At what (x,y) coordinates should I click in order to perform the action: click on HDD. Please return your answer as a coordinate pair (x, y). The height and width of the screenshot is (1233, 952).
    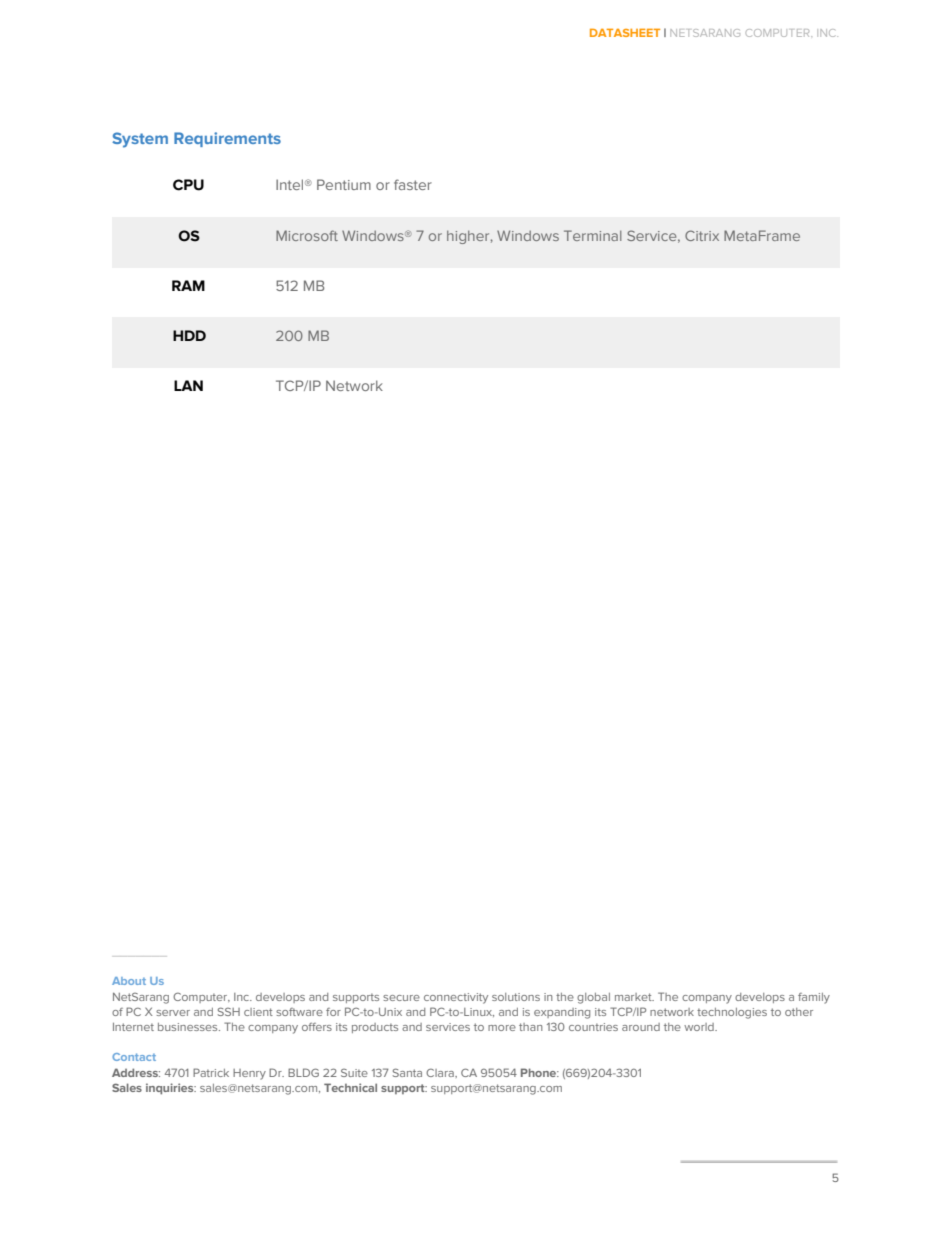
    Looking at the image, I should click on (189, 335).
